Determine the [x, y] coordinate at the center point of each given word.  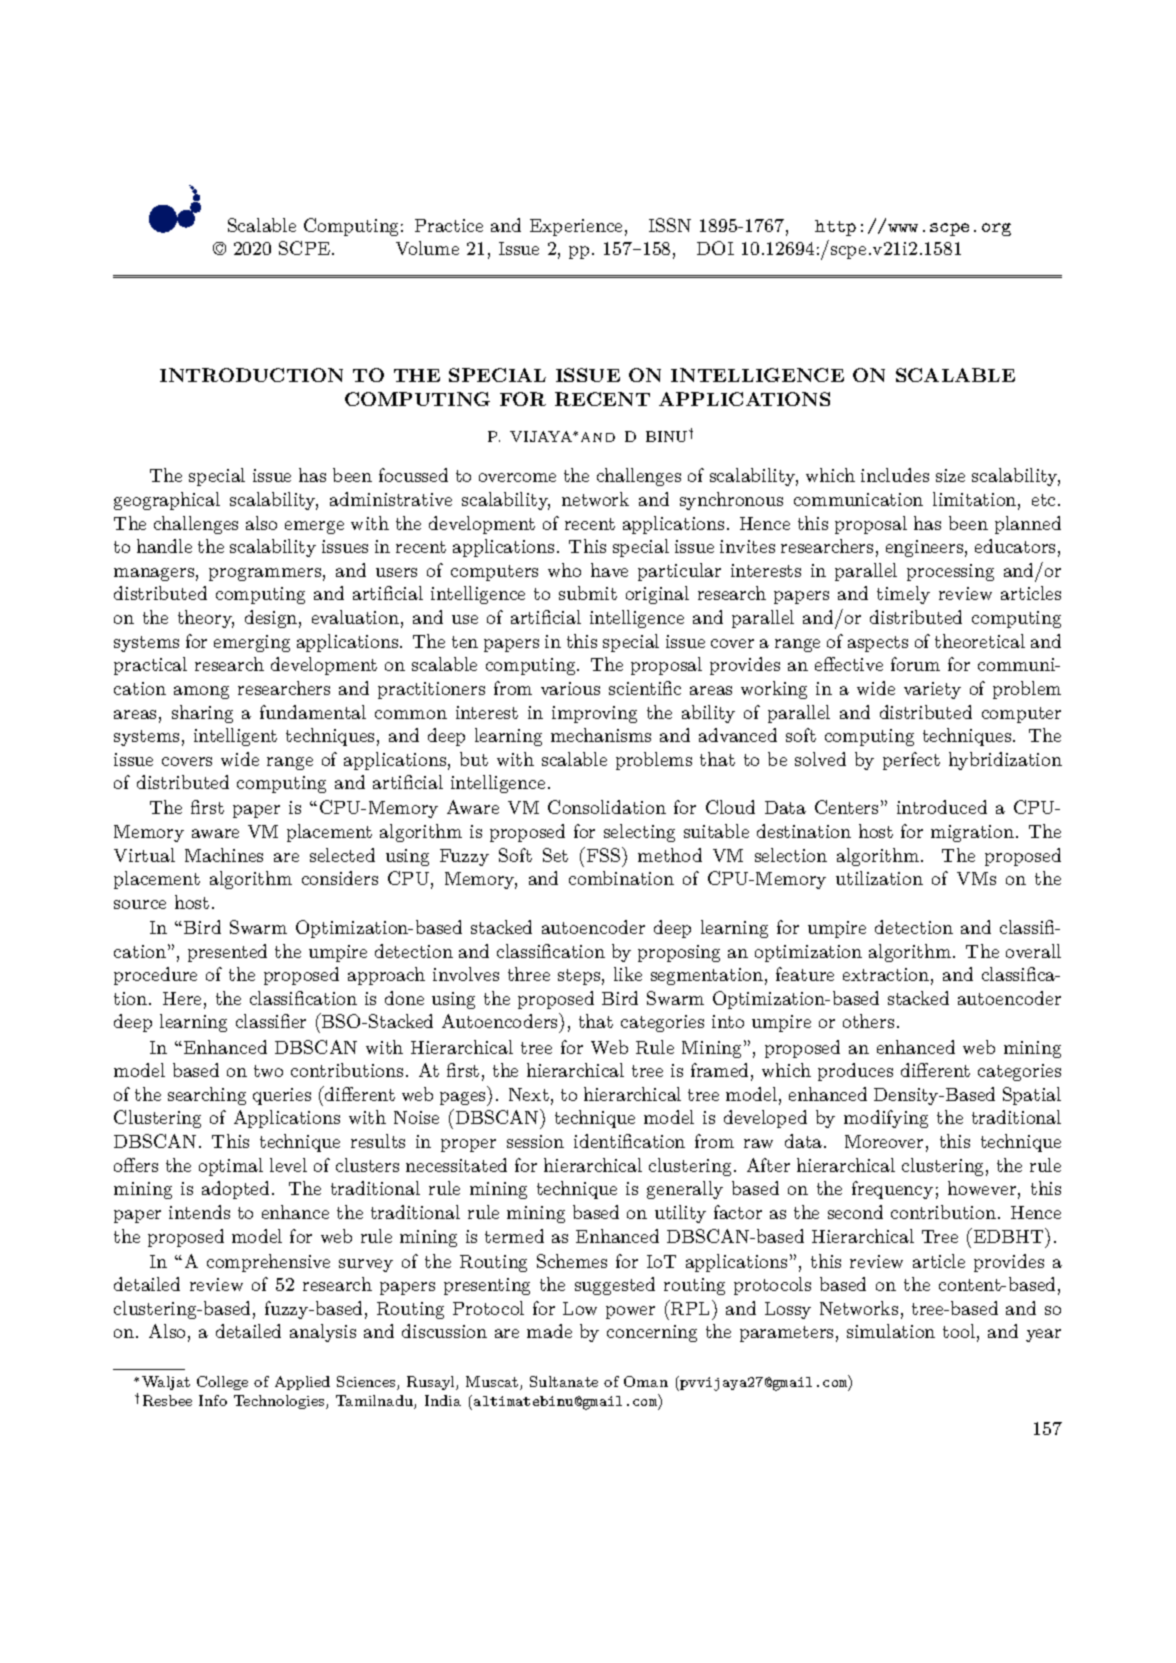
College [222, 1383]
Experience [576, 227]
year [1043, 1335]
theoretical [980, 641]
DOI [715, 248]
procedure [155, 976]
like [628, 974]
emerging [252, 643]
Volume [427, 248]
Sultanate [564, 1381]
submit [588, 593]
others [868, 1021]
